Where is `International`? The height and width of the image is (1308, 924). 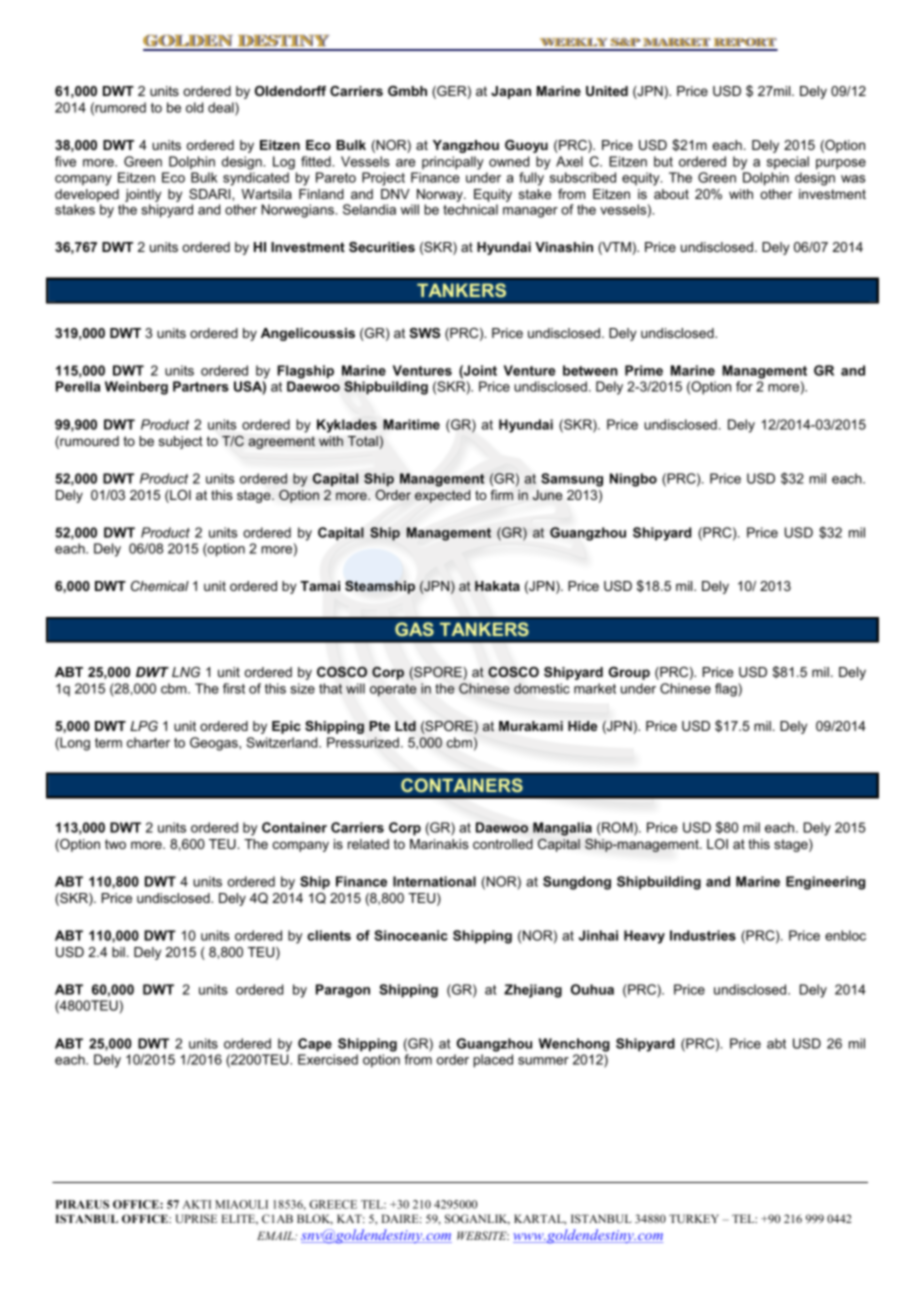 International is located at coordinates (434, 881).
